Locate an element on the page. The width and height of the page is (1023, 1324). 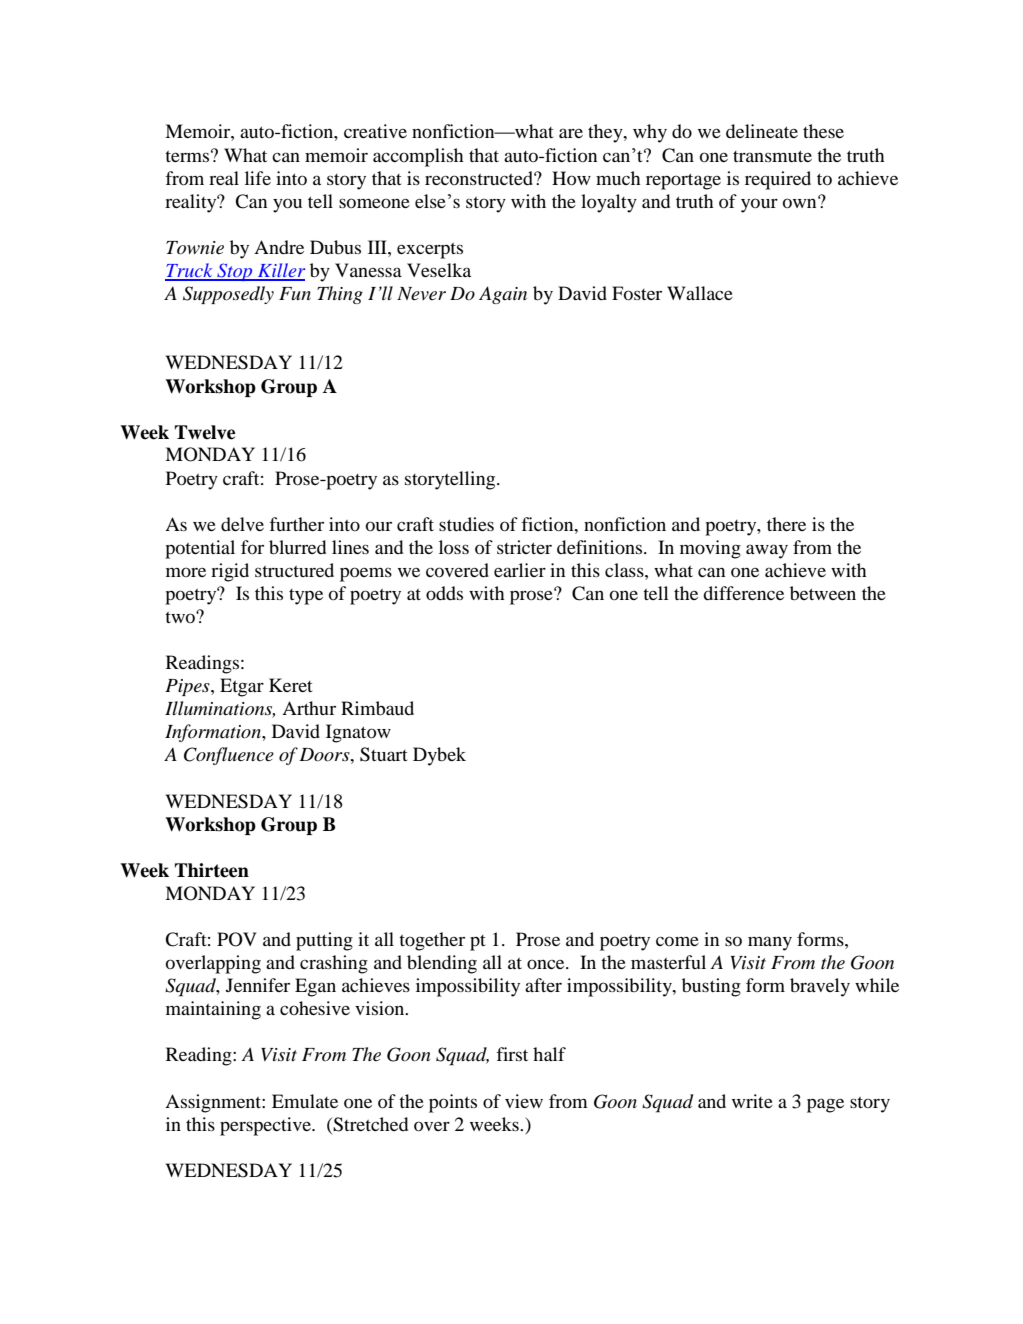
between is located at coordinates (823, 593).
